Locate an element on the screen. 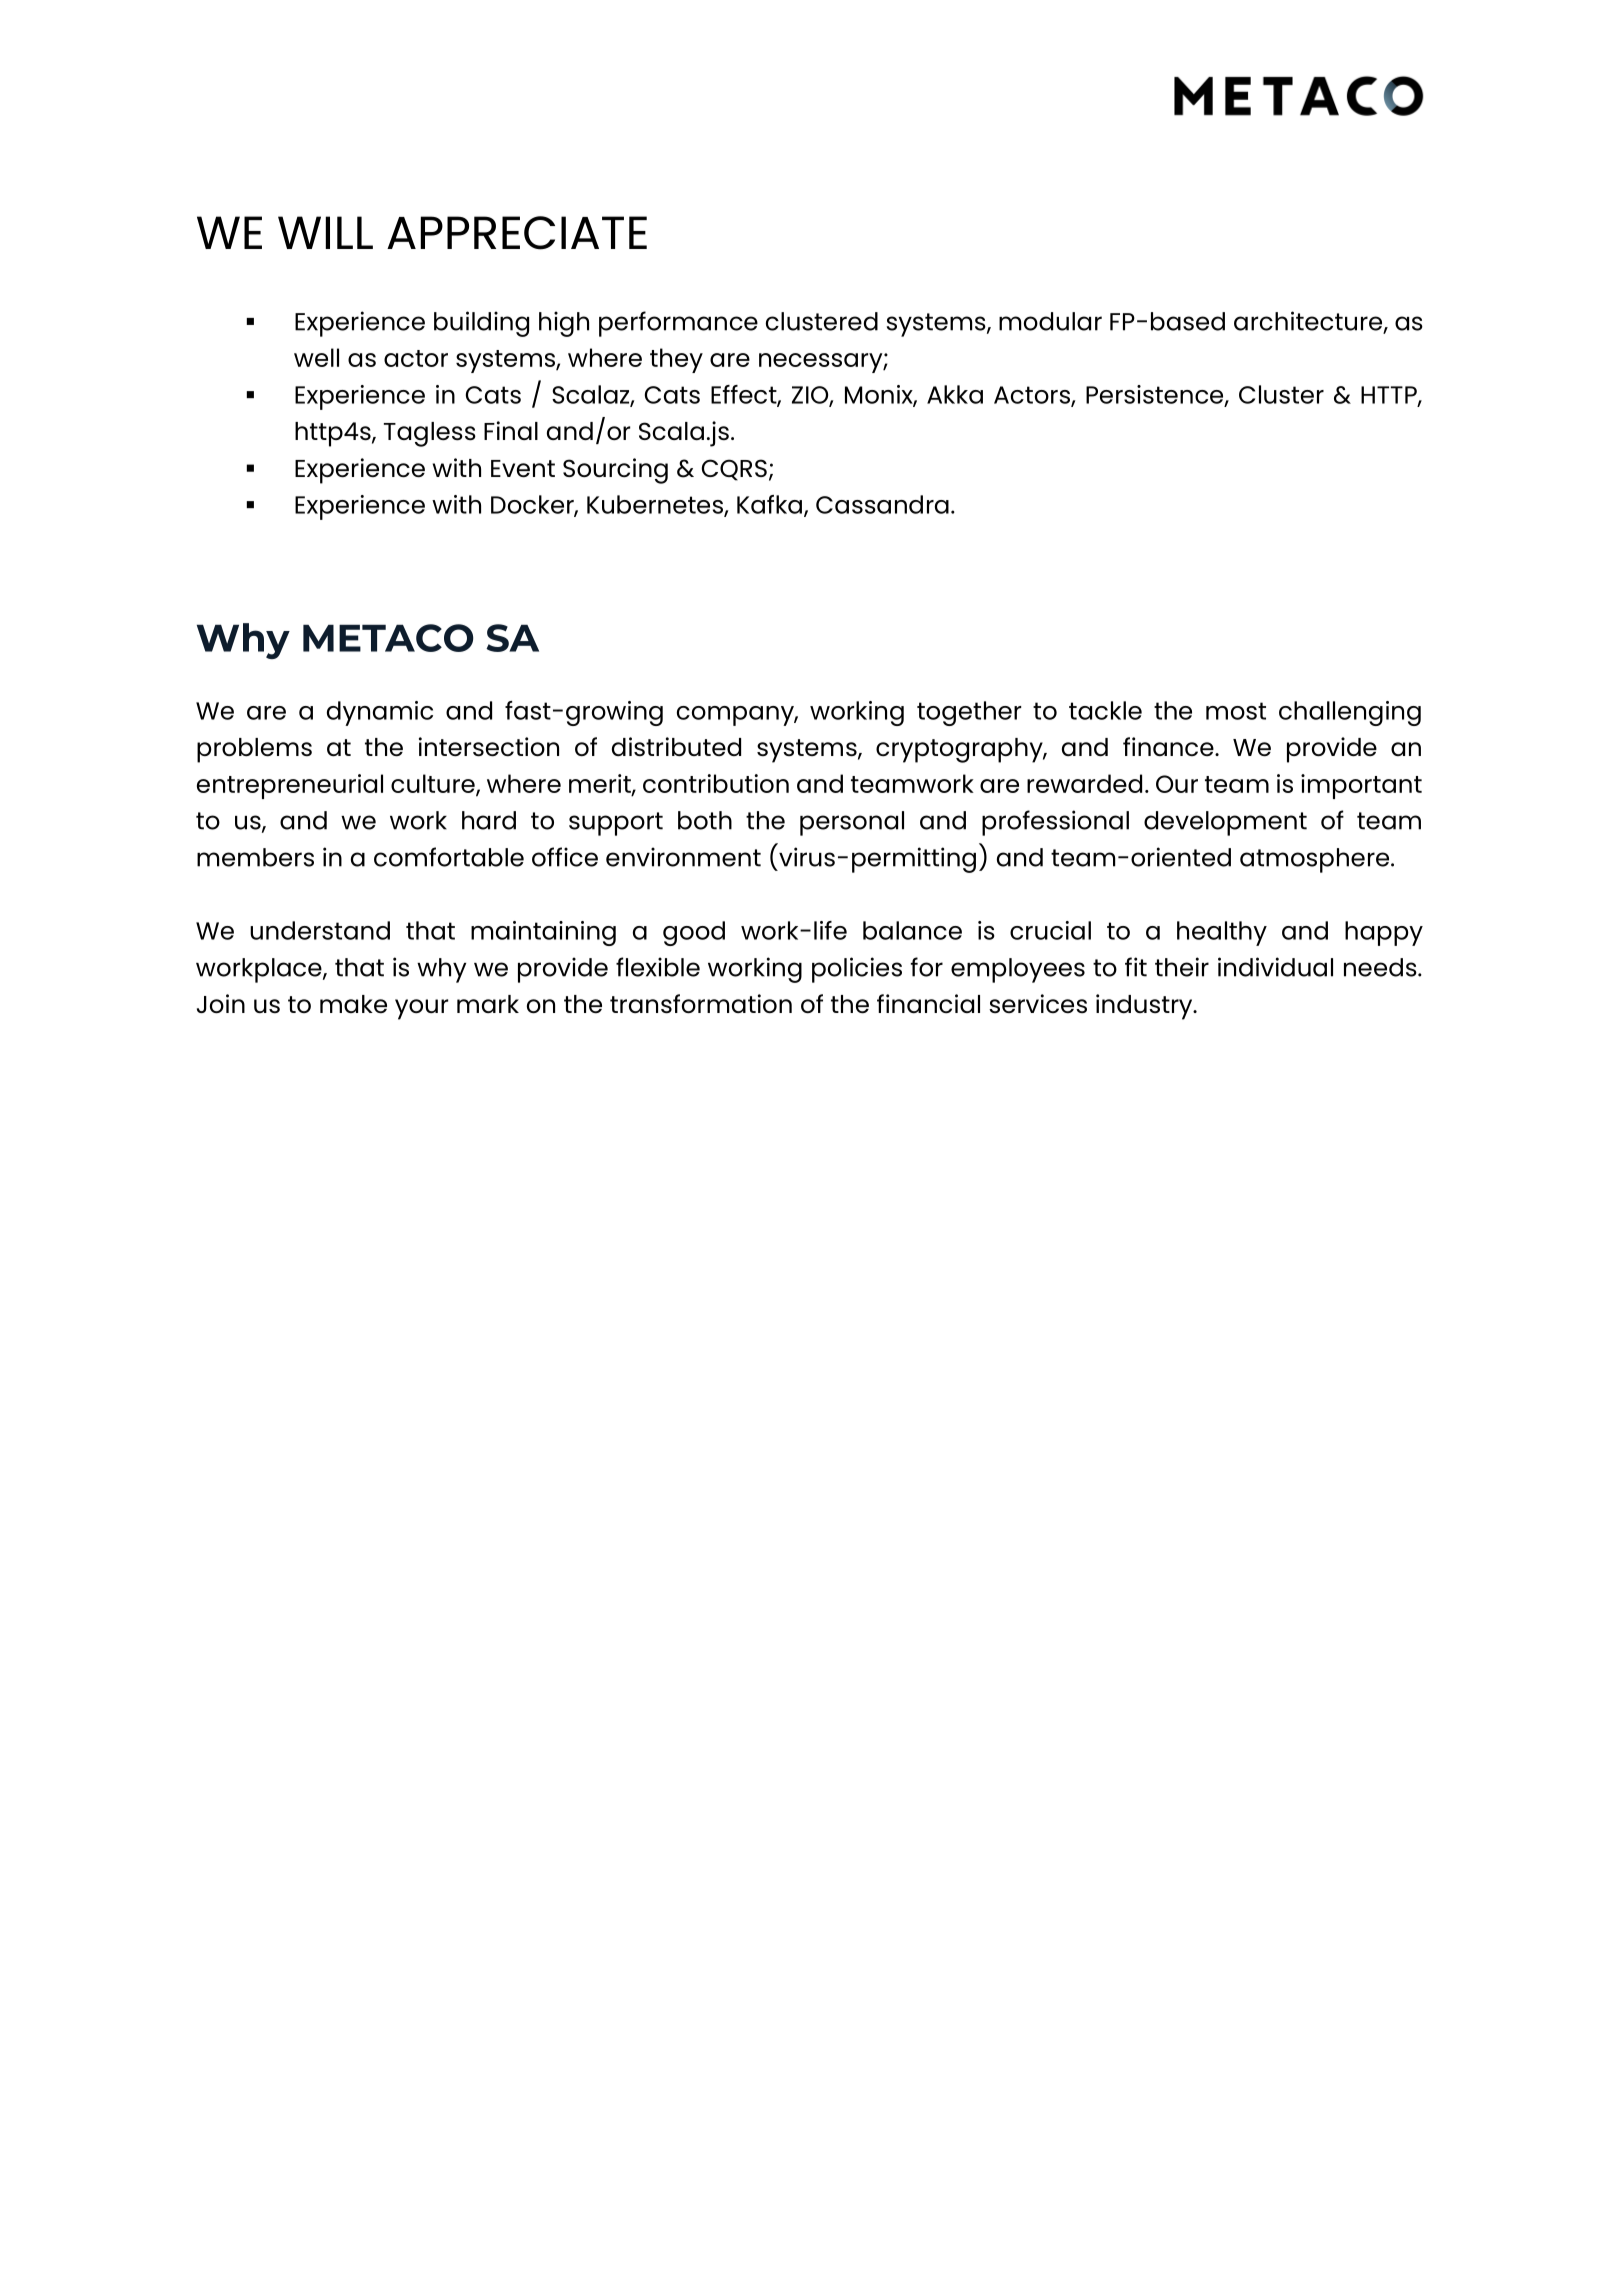  modular is located at coordinates (1050, 321).
